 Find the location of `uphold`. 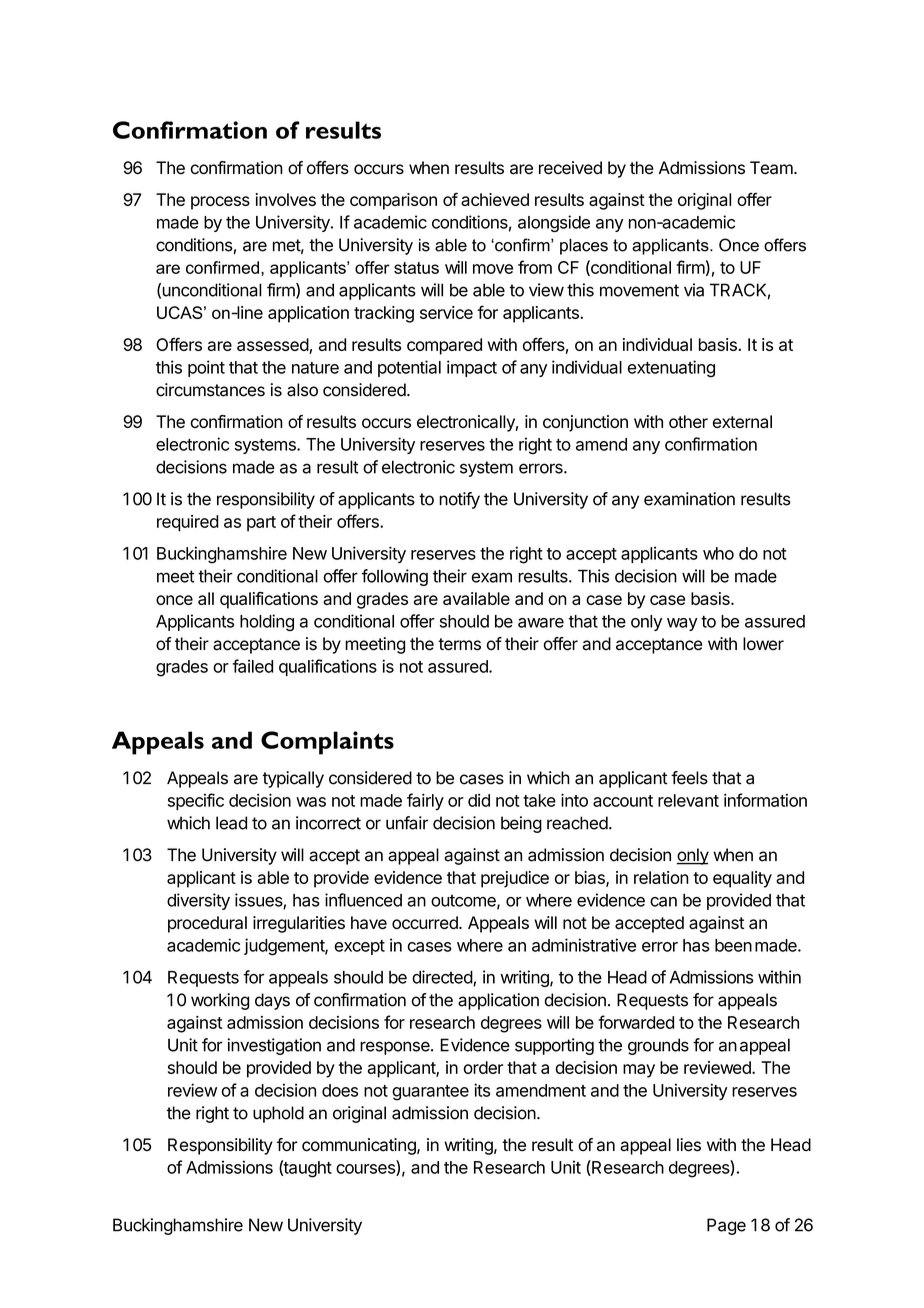

uphold is located at coordinates (278, 1114).
